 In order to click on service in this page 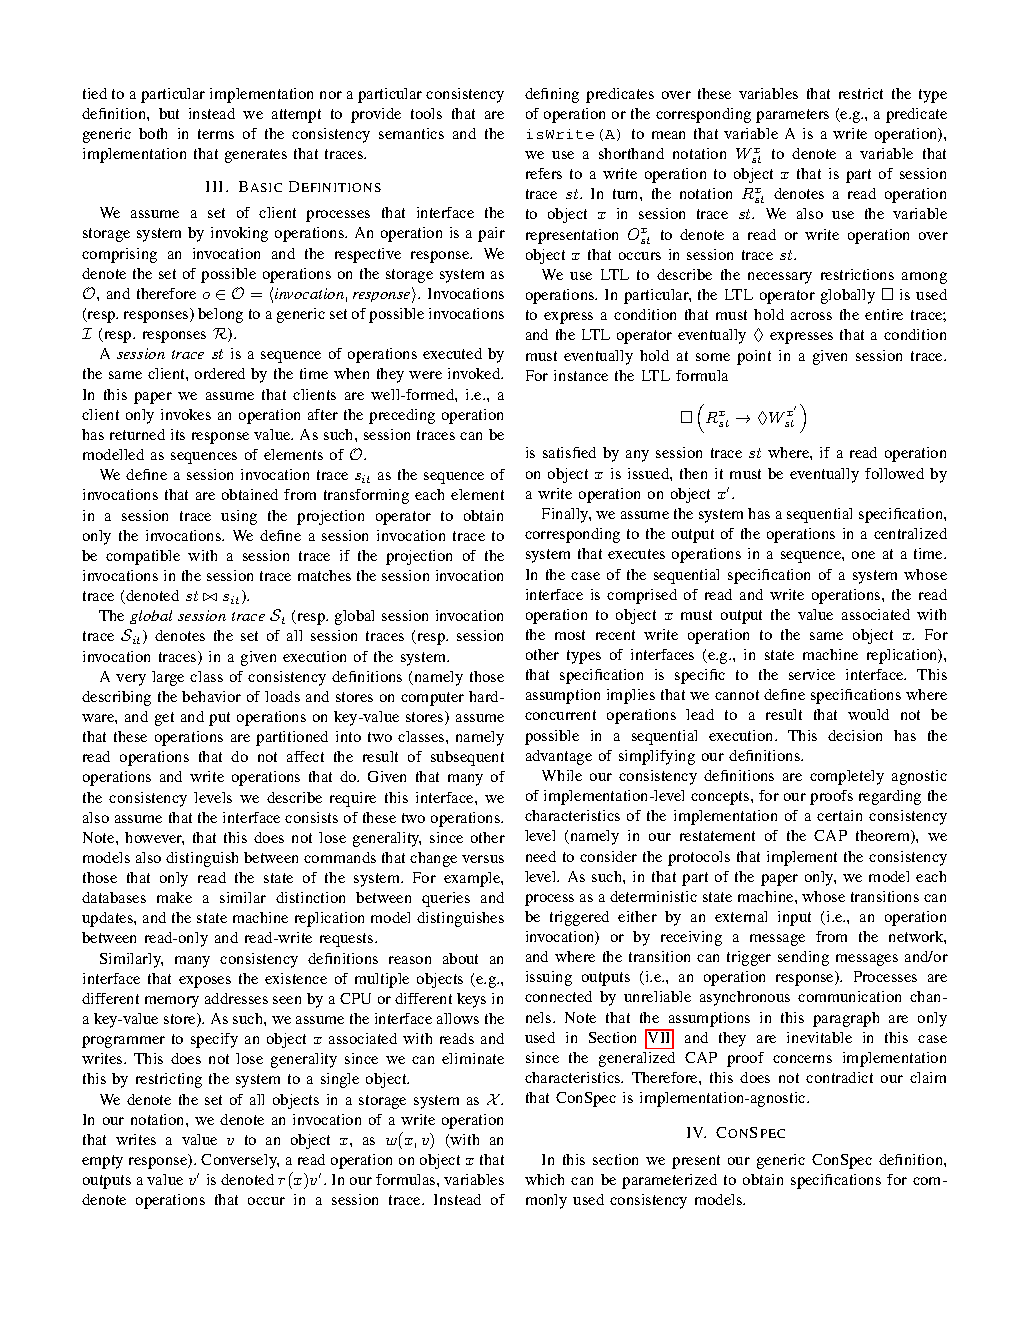, I will do `click(812, 674)`.
